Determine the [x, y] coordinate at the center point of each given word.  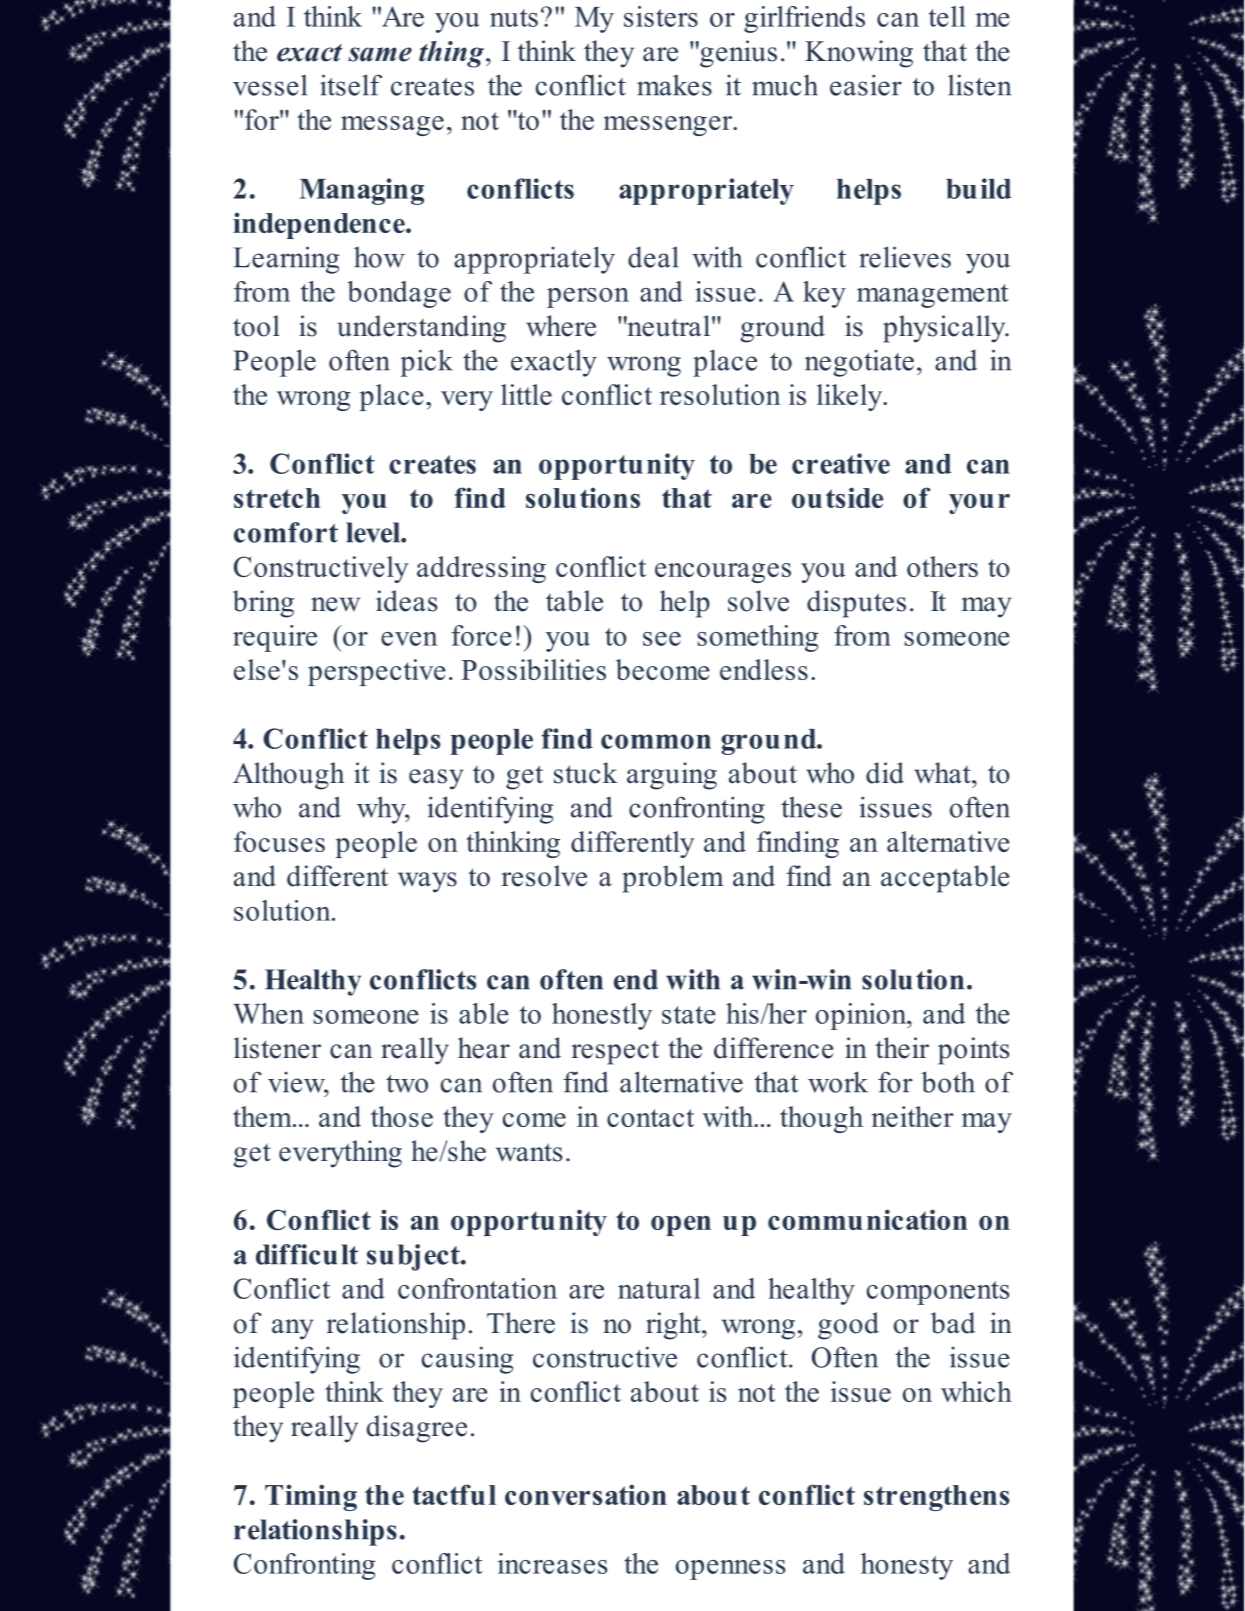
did [885, 773]
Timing [311, 1497]
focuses [279, 841]
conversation [586, 1494]
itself [351, 85]
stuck [586, 773]
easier [866, 85]
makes [674, 85]
